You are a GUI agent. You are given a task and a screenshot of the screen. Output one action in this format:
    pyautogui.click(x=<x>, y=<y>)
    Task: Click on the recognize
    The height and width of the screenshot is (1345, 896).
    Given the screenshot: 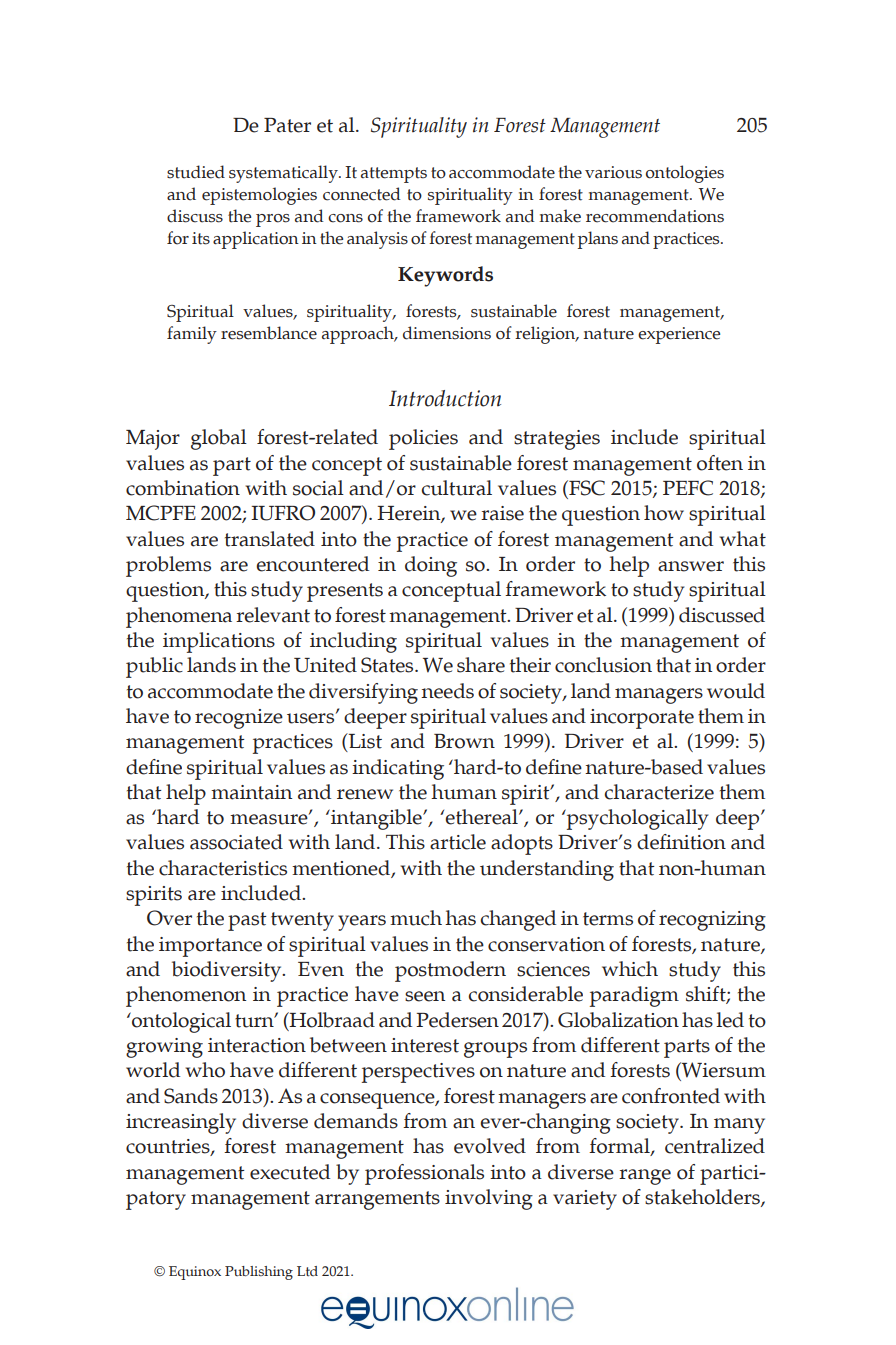 What is the action you would take?
    pyautogui.click(x=239, y=719)
